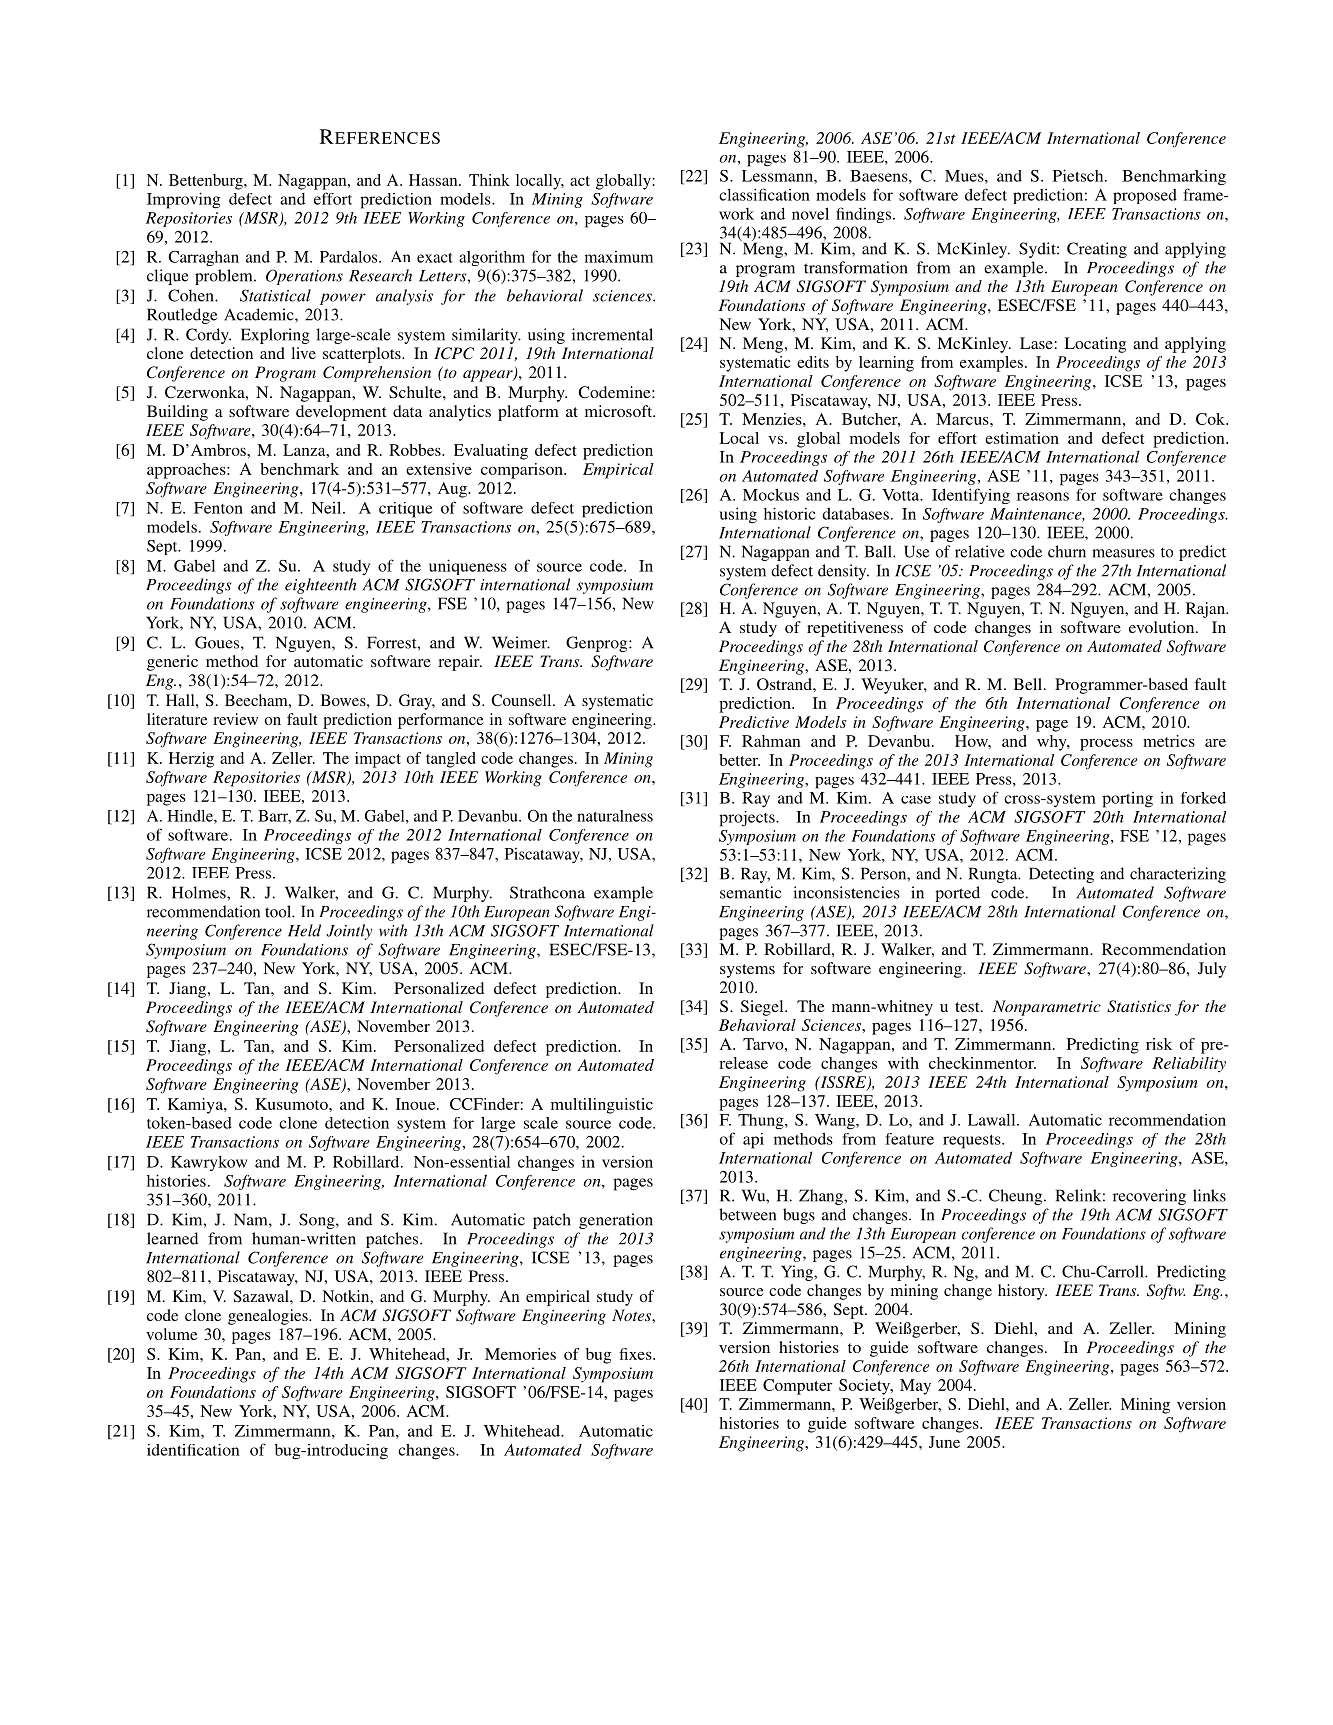  I want to click on historic, so click(789, 513).
